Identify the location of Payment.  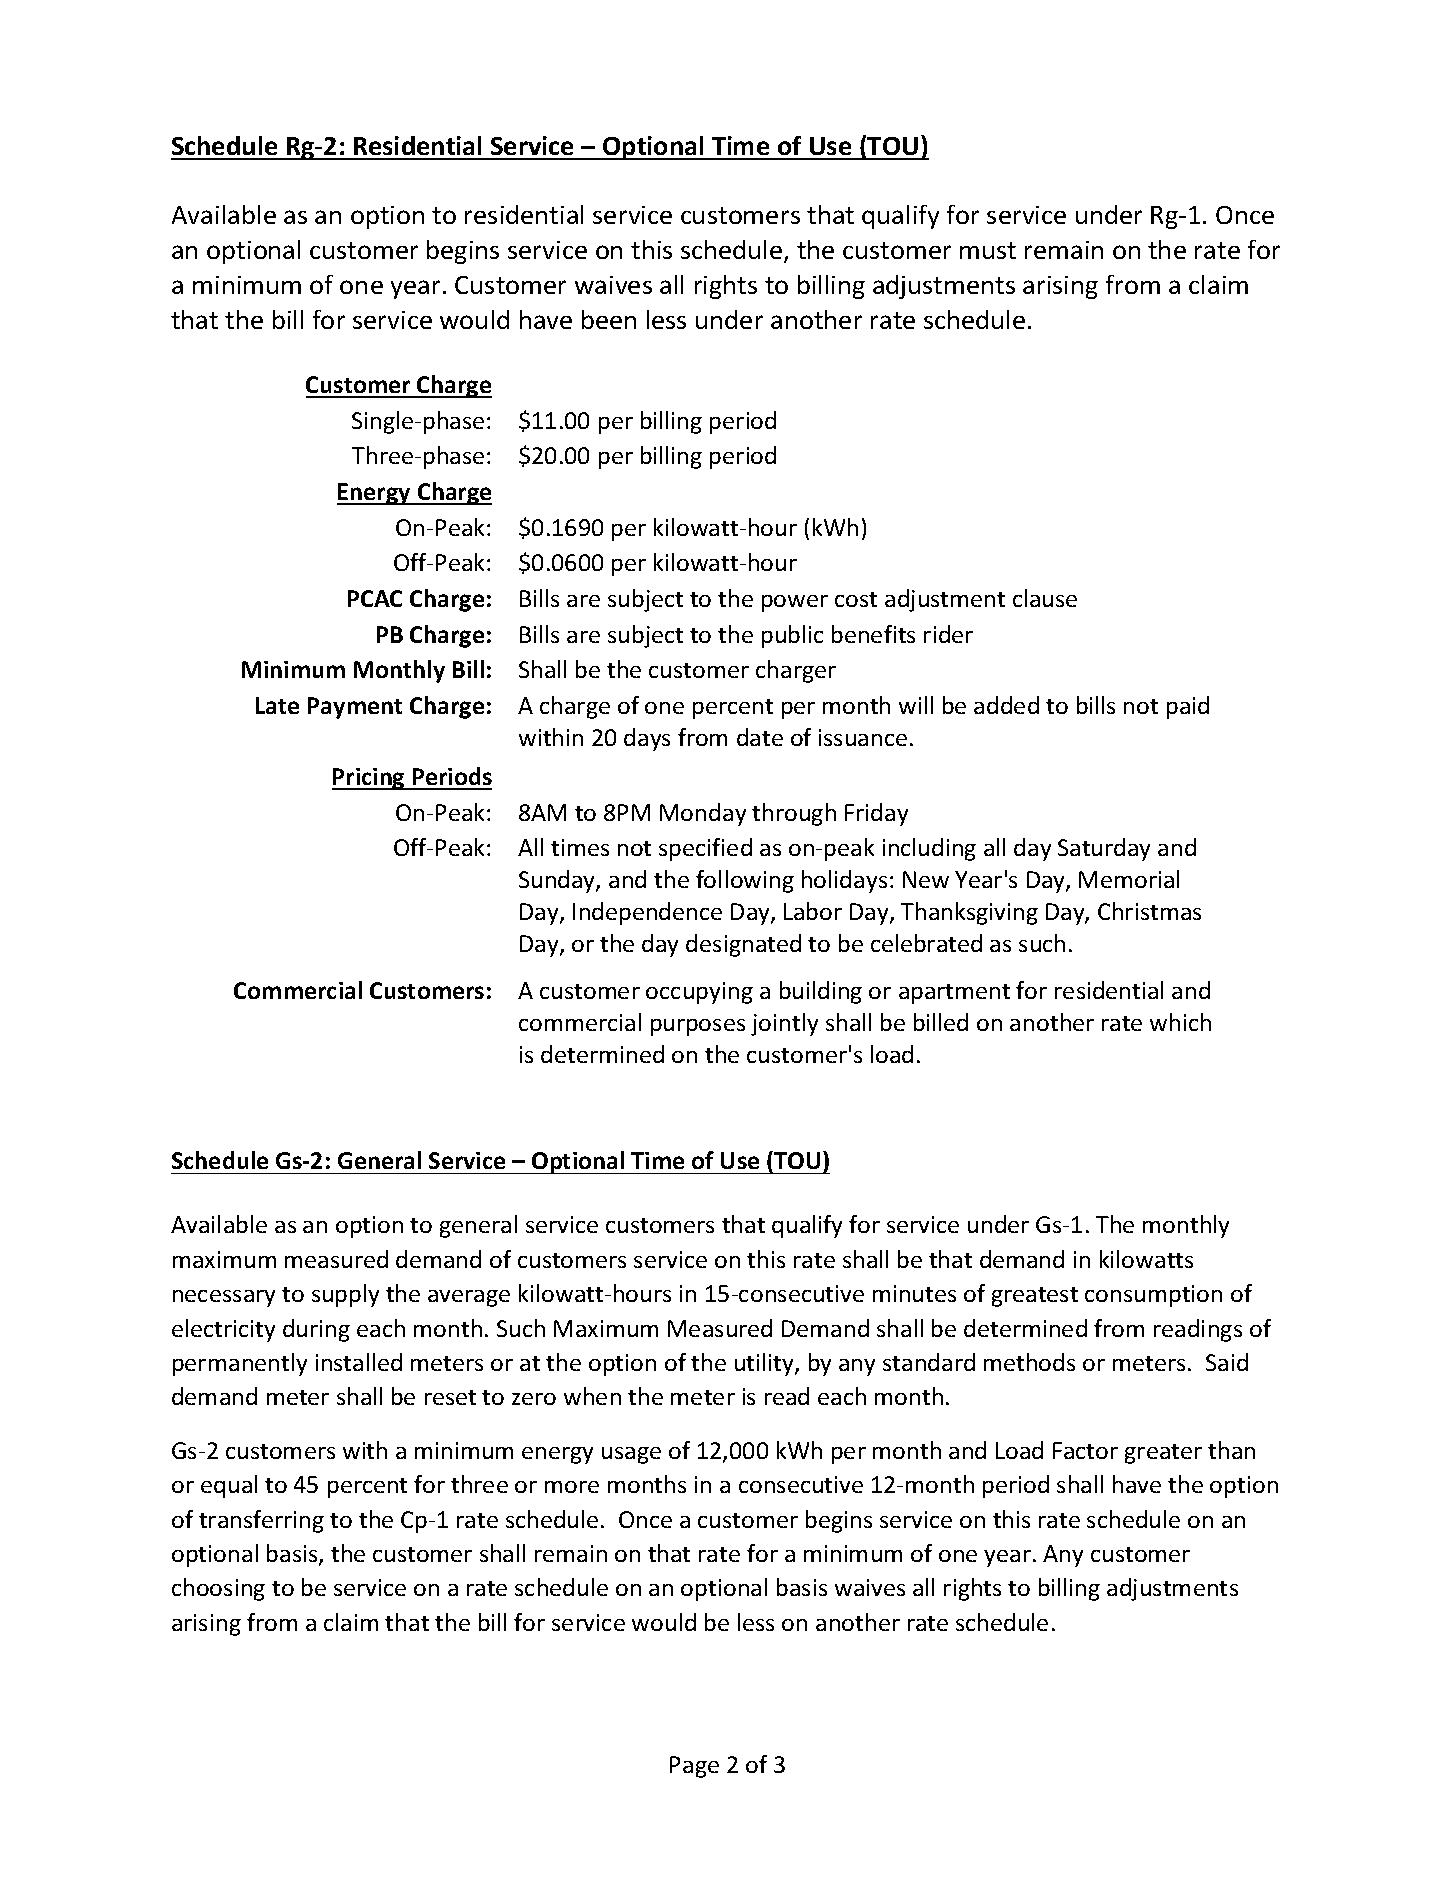
(355, 708).
